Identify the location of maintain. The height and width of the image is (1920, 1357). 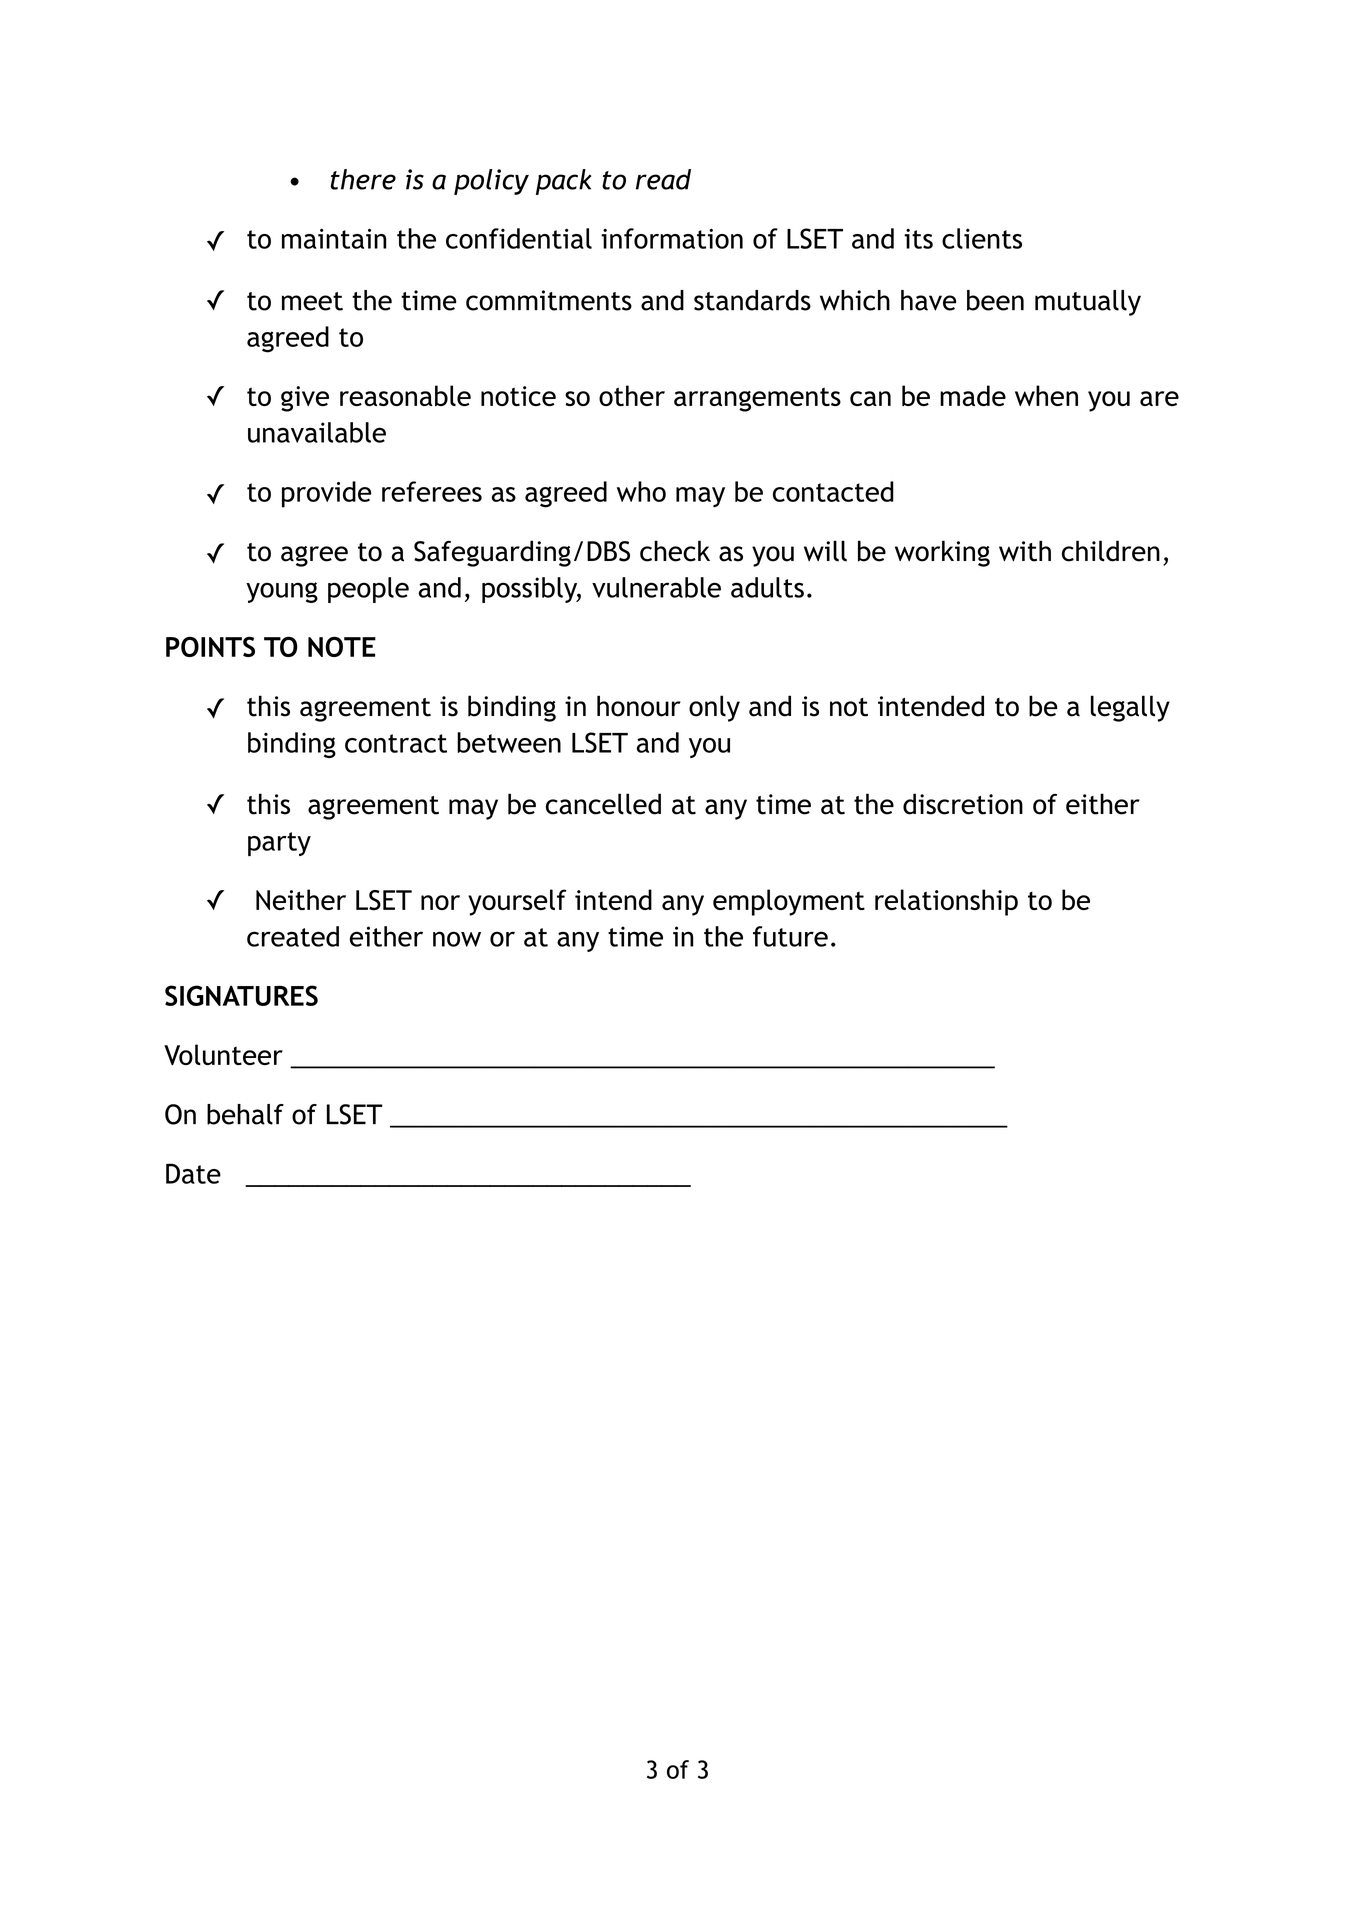
(334, 238).
